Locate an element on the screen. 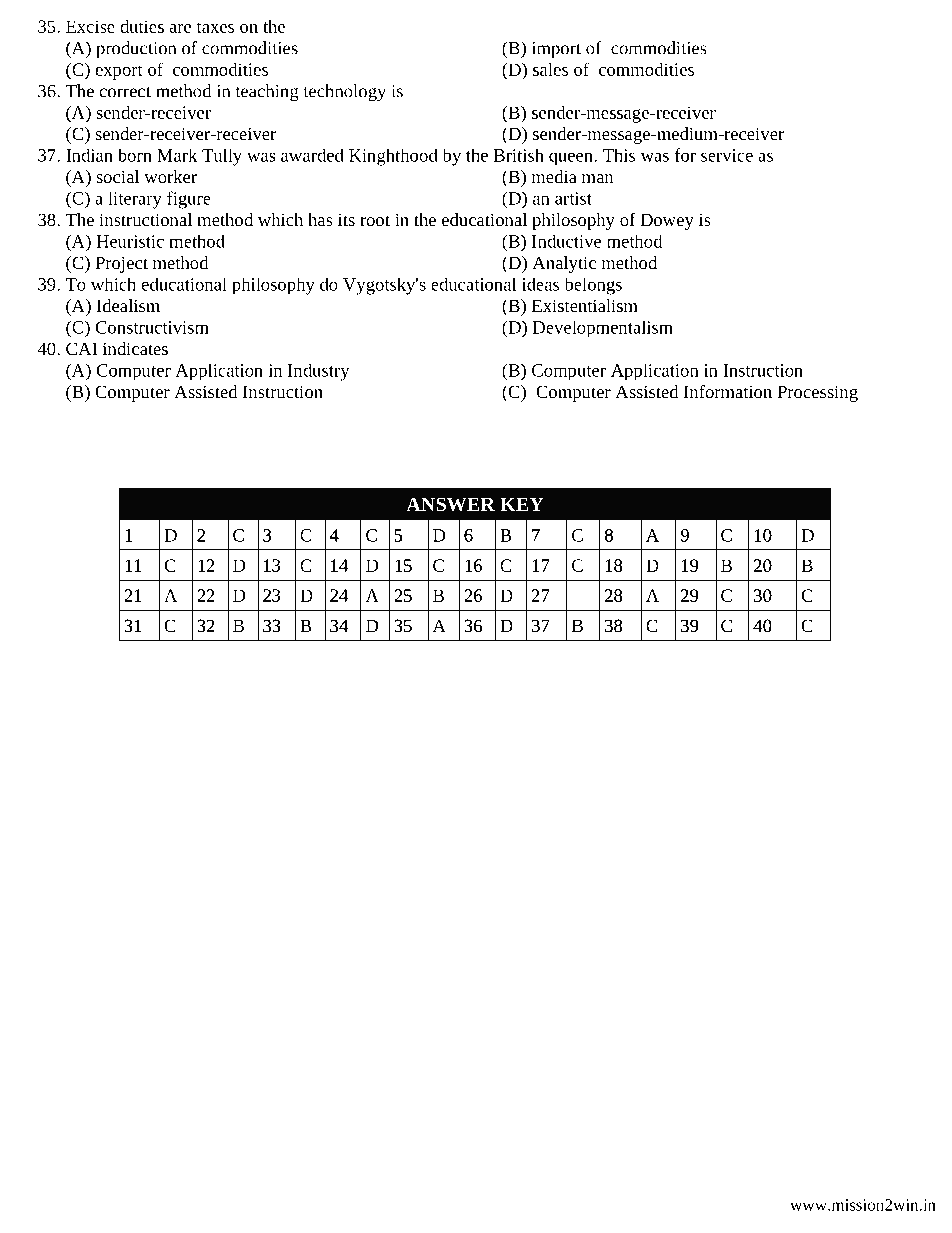 Image resolution: width=952 pixels, height=1233 pixels. Existentialism is located at coordinates (585, 305).
